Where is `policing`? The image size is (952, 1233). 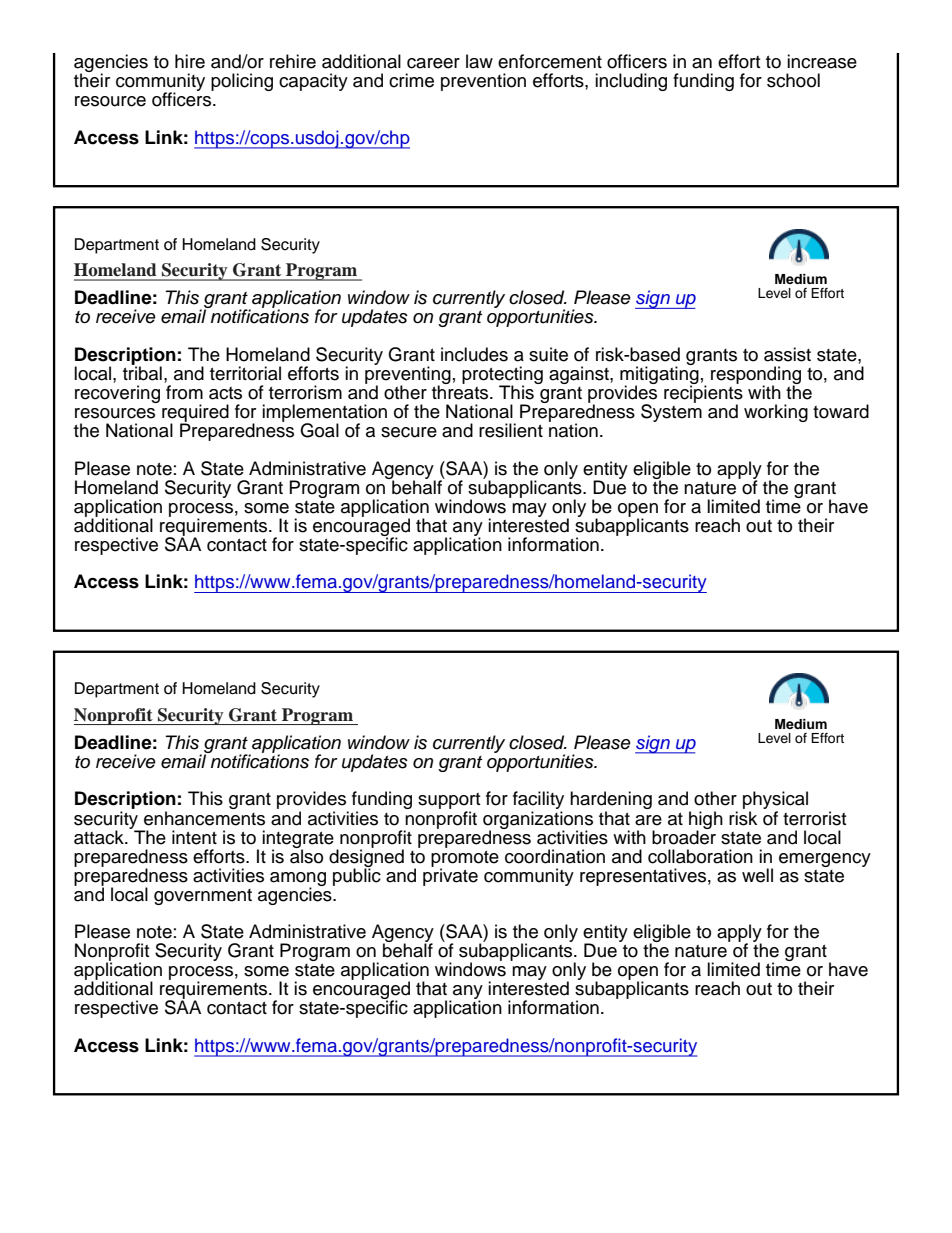 policing is located at coordinates (242, 82).
